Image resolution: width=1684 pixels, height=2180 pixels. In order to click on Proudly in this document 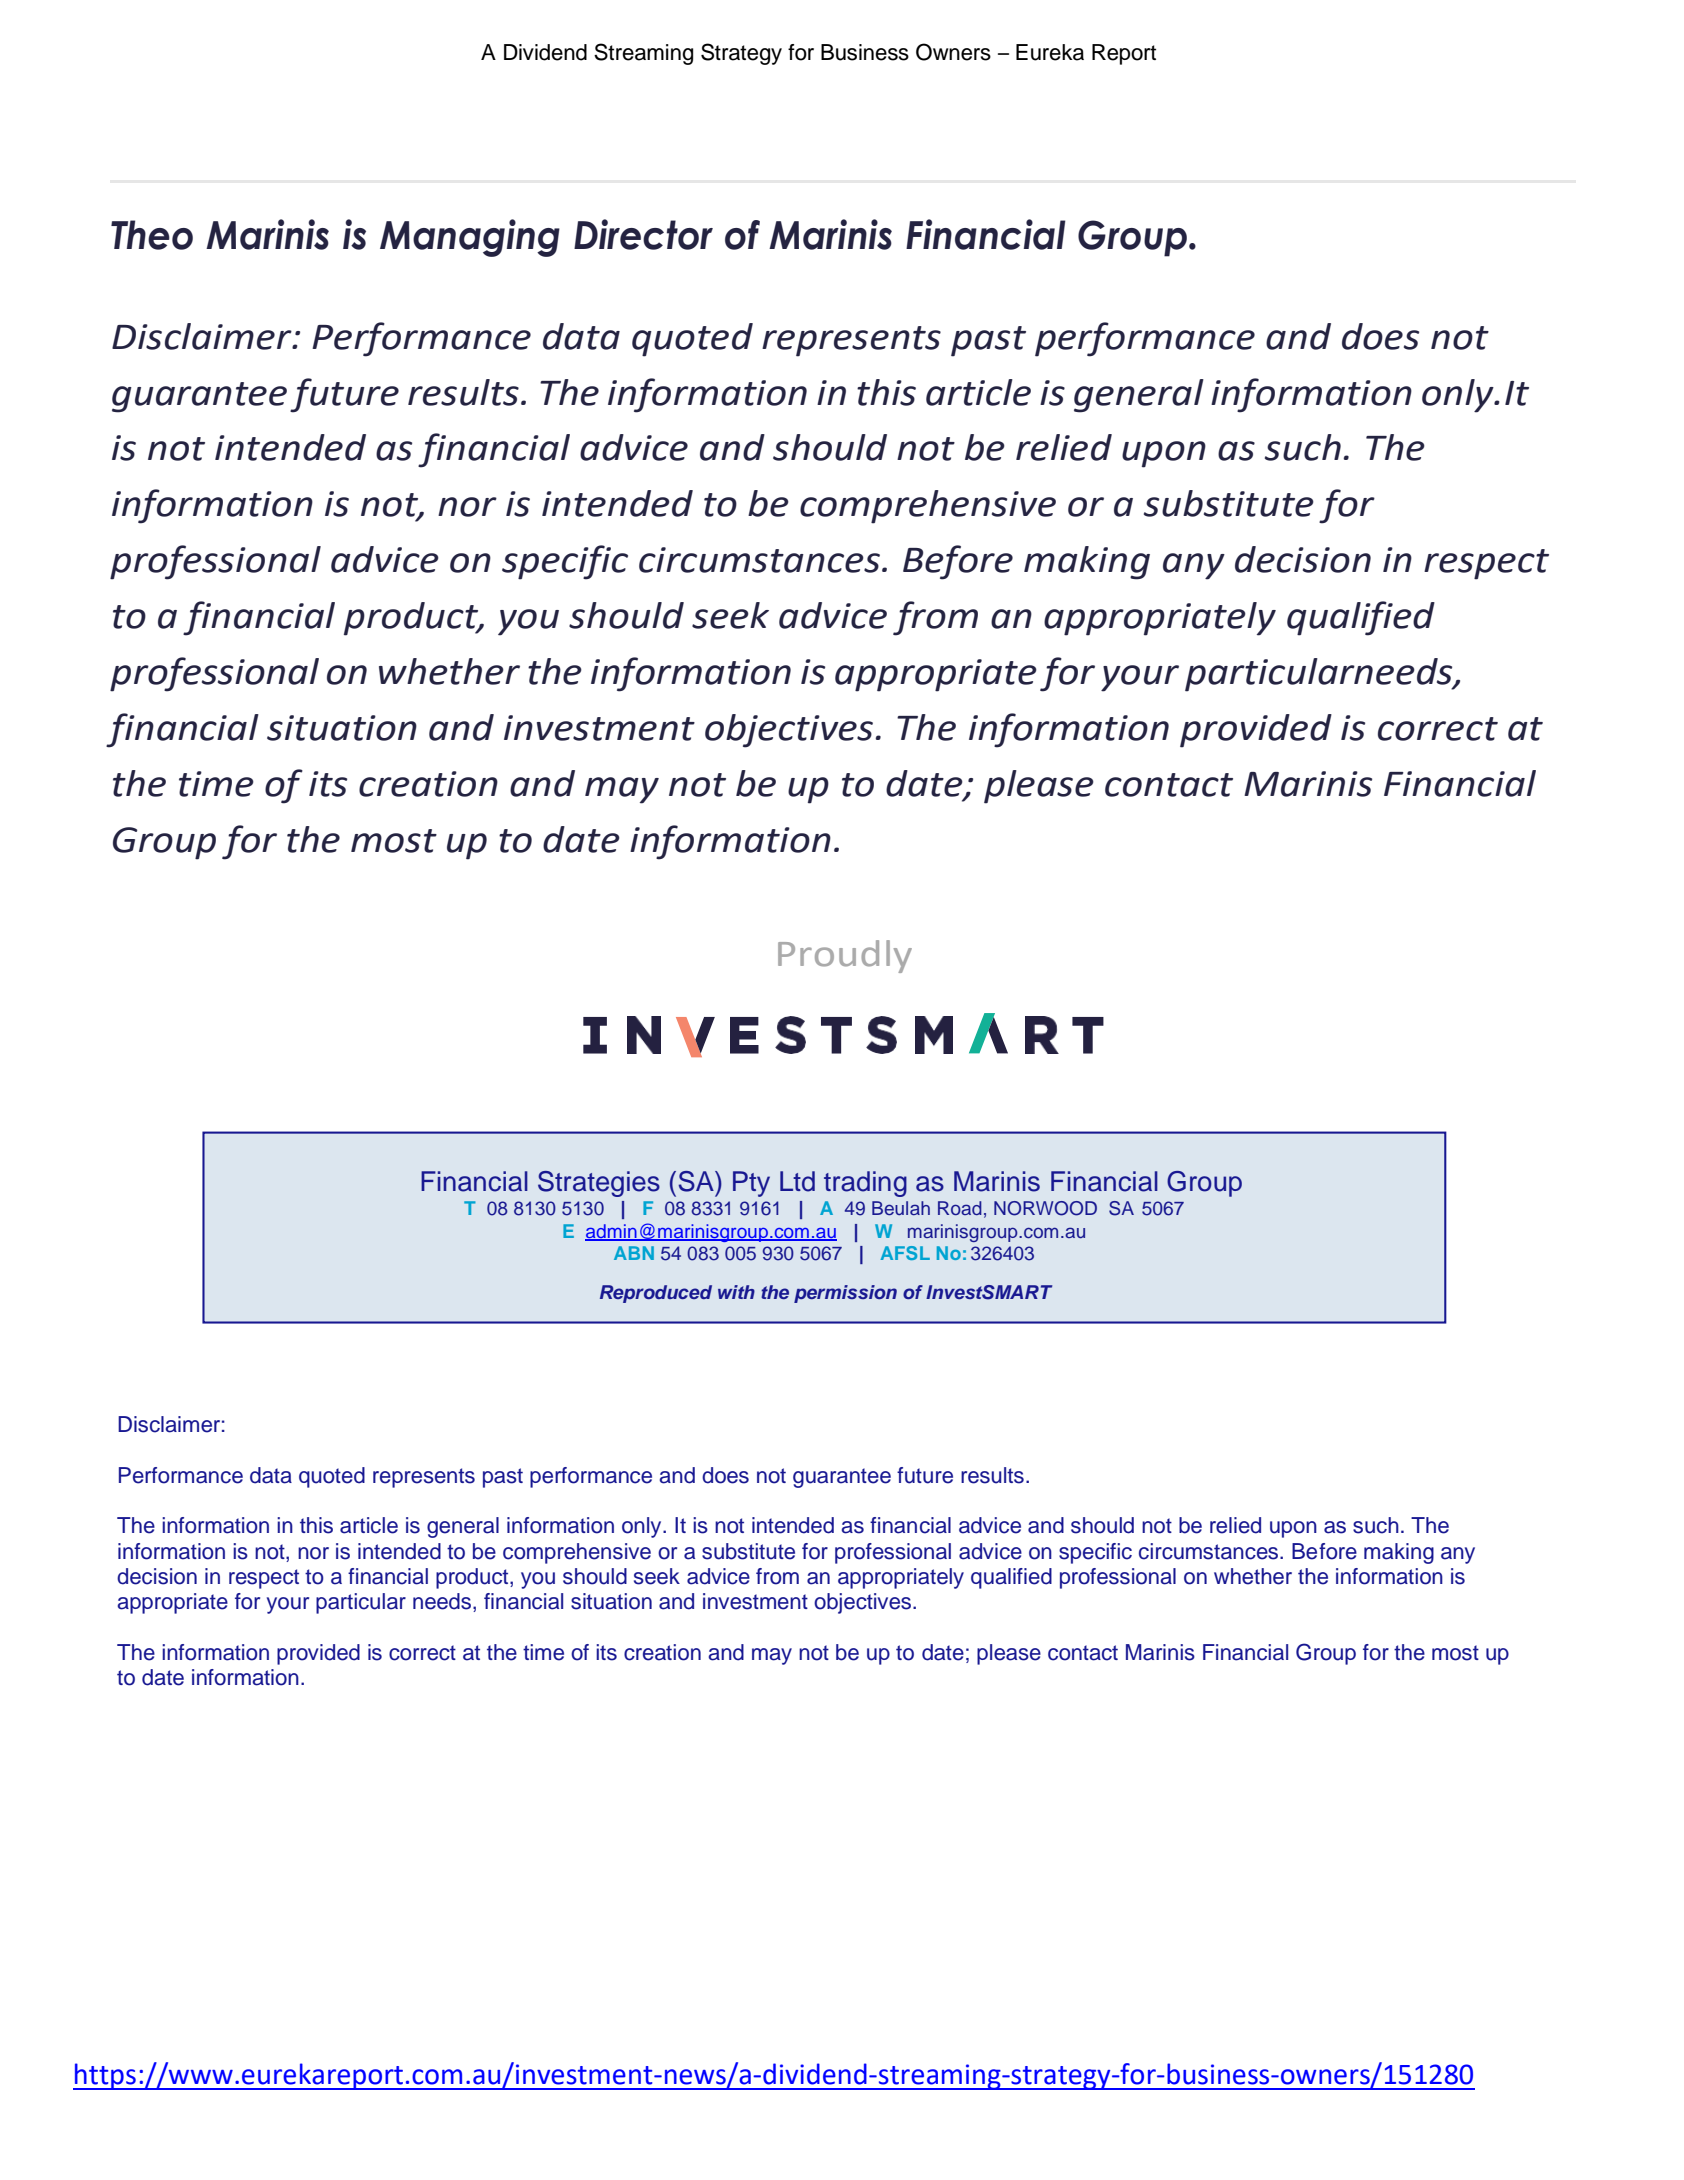, I will do `click(845, 956)`.
